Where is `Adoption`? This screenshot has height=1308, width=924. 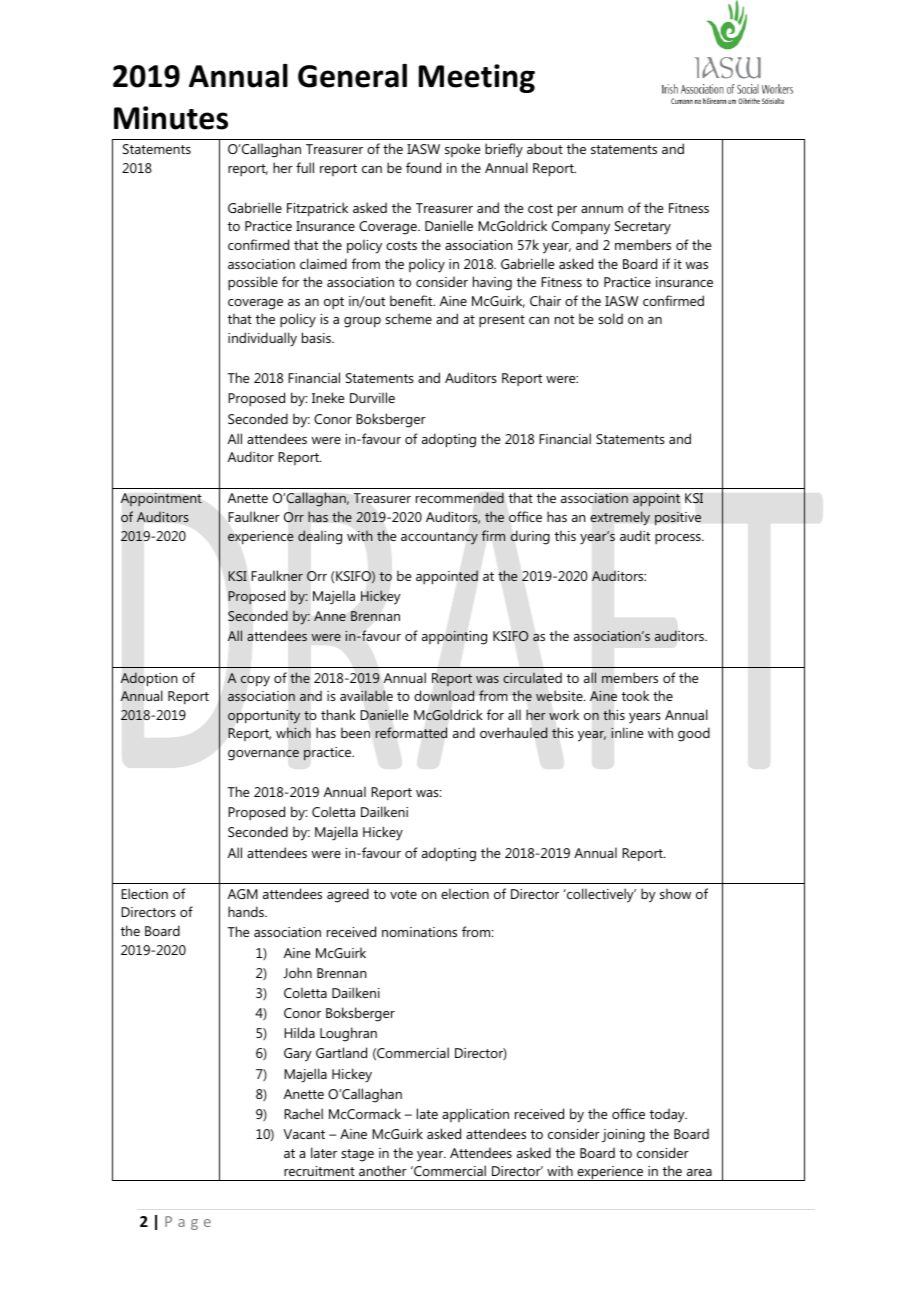
Adoption is located at coordinates (149, 679).
